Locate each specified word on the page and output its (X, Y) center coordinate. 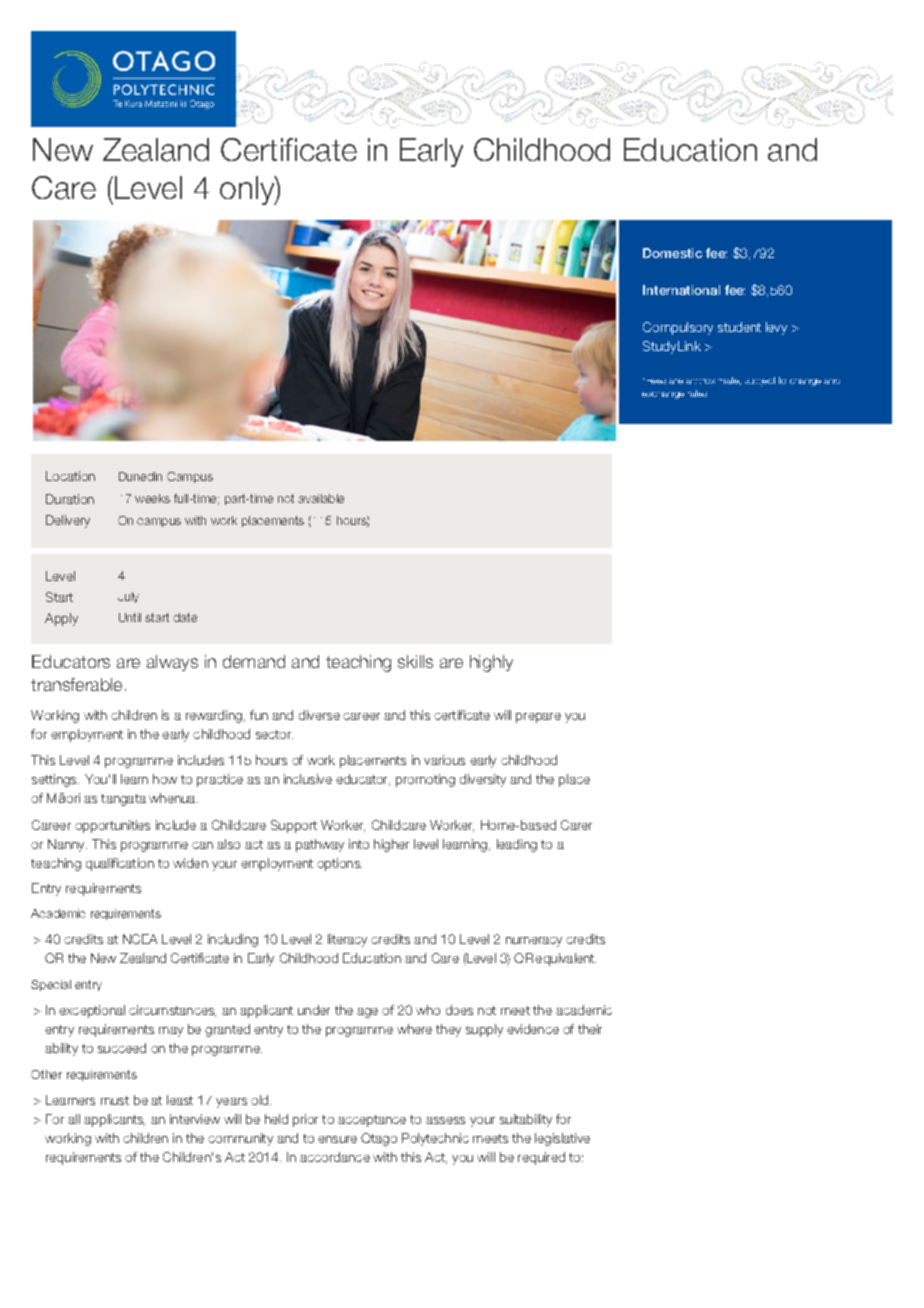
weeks (152, 498)
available (321, 498)
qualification (120, 864)
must (115, 1100)
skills (415, 661)
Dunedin (140, 476)
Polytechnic (435, 1139)
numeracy (534, 942)
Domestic (672, 253)
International (681, 290)
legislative (562, 1139)
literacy (347, 940)
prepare (538, 718)
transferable (76, 684)
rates (697, 393)
